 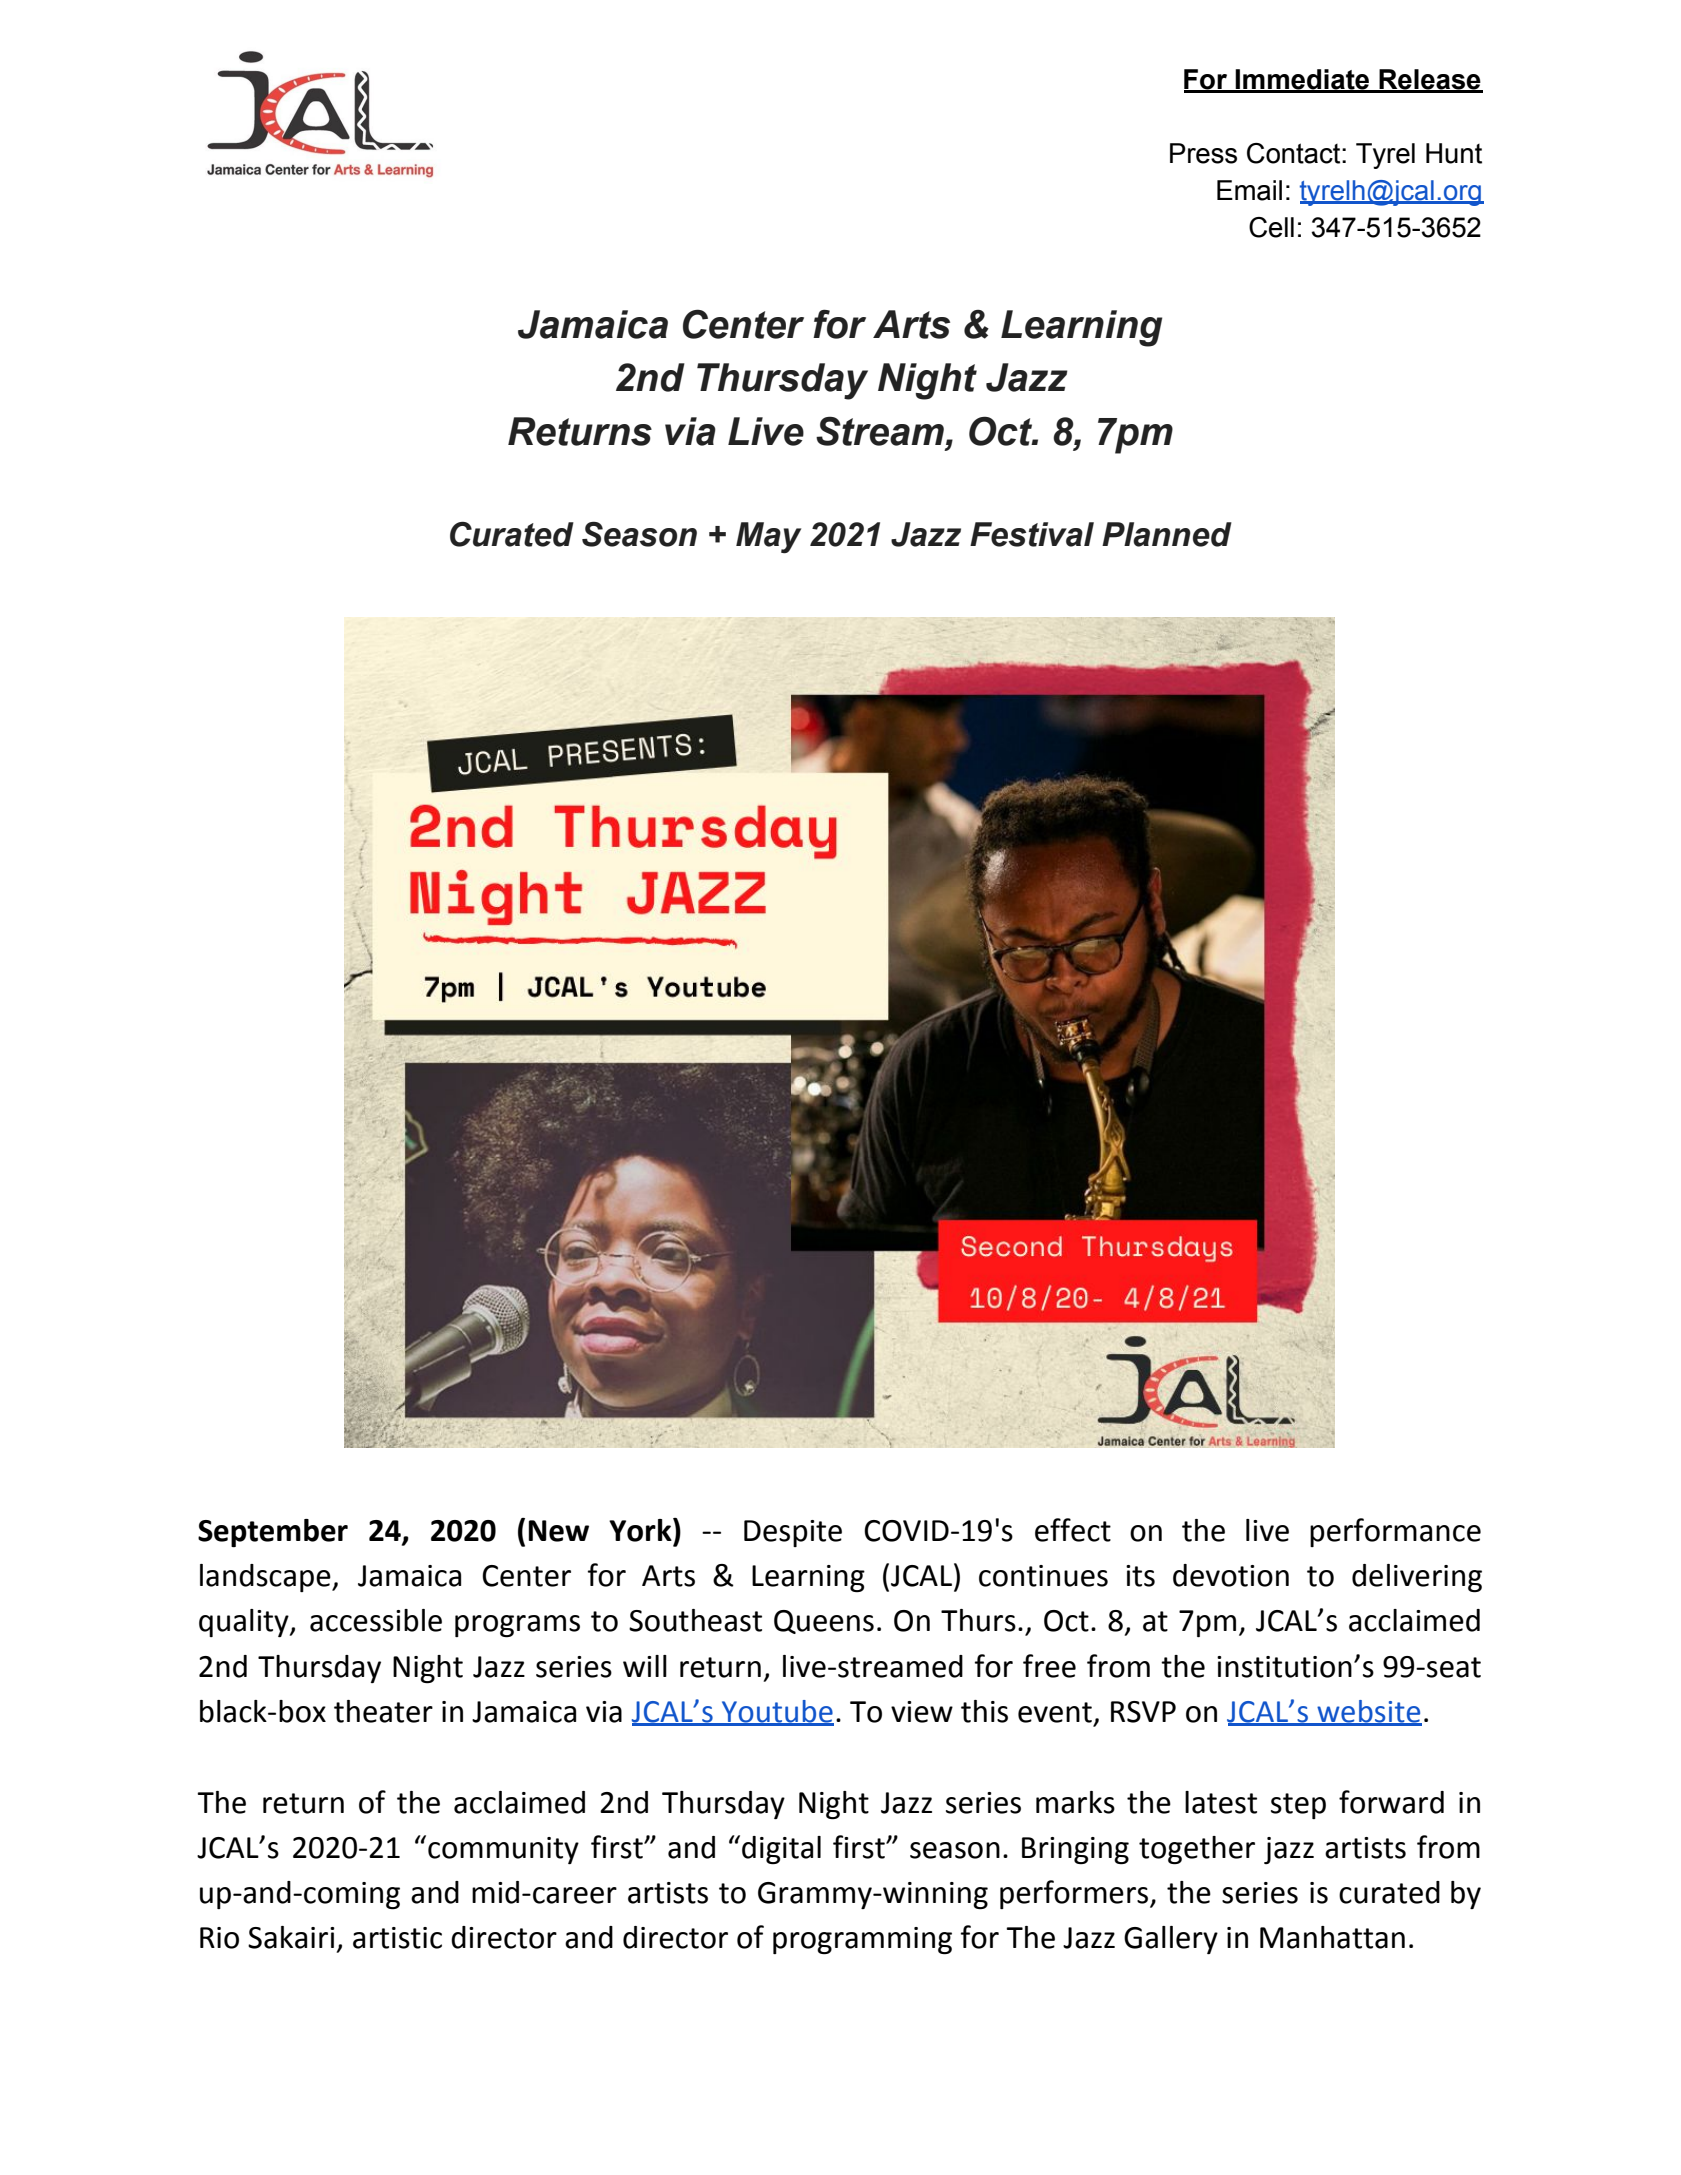 I want to click on Despite, so click(x=793, y=1533).
